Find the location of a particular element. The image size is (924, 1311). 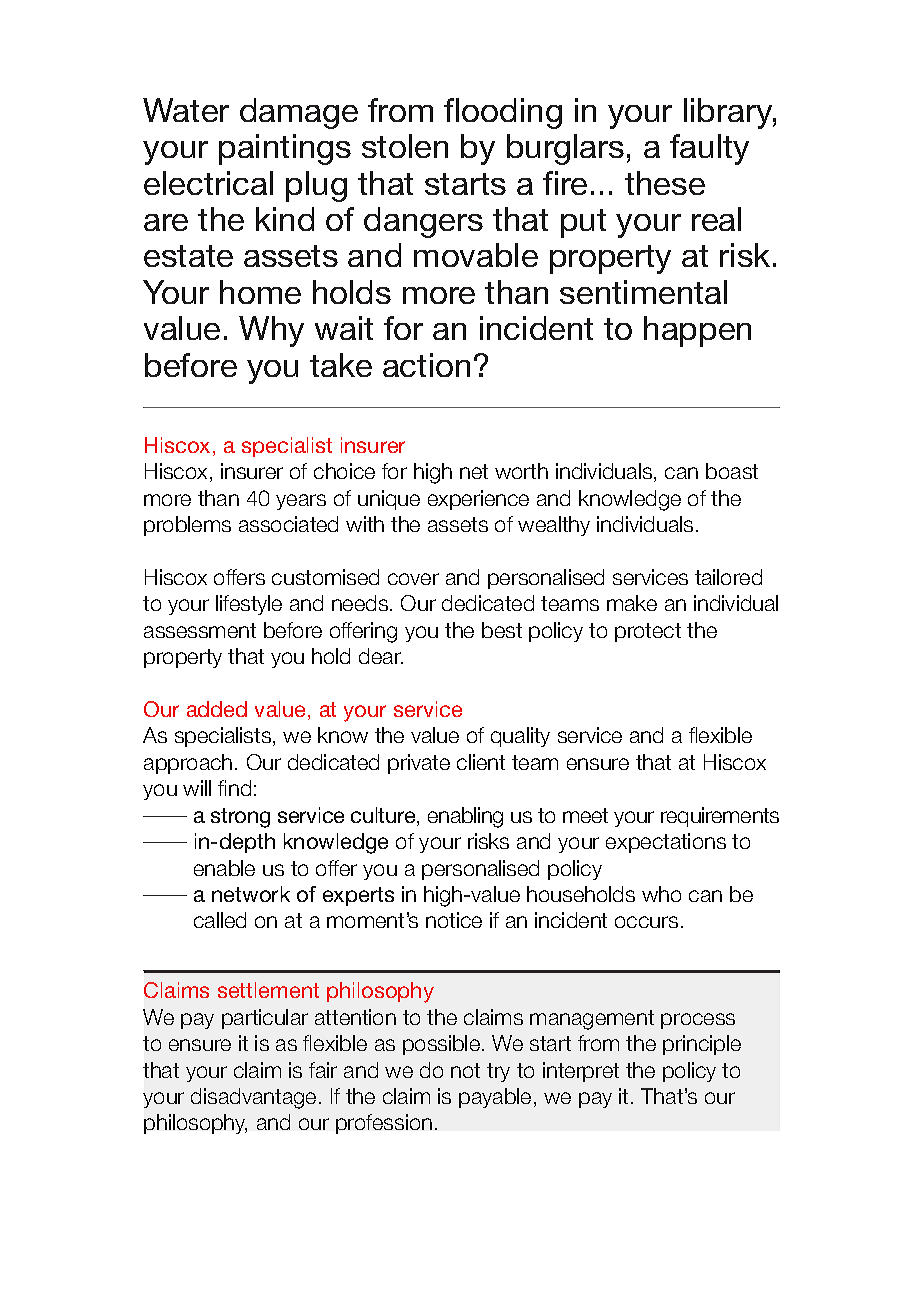

best is located at coordinates (502, 630).
